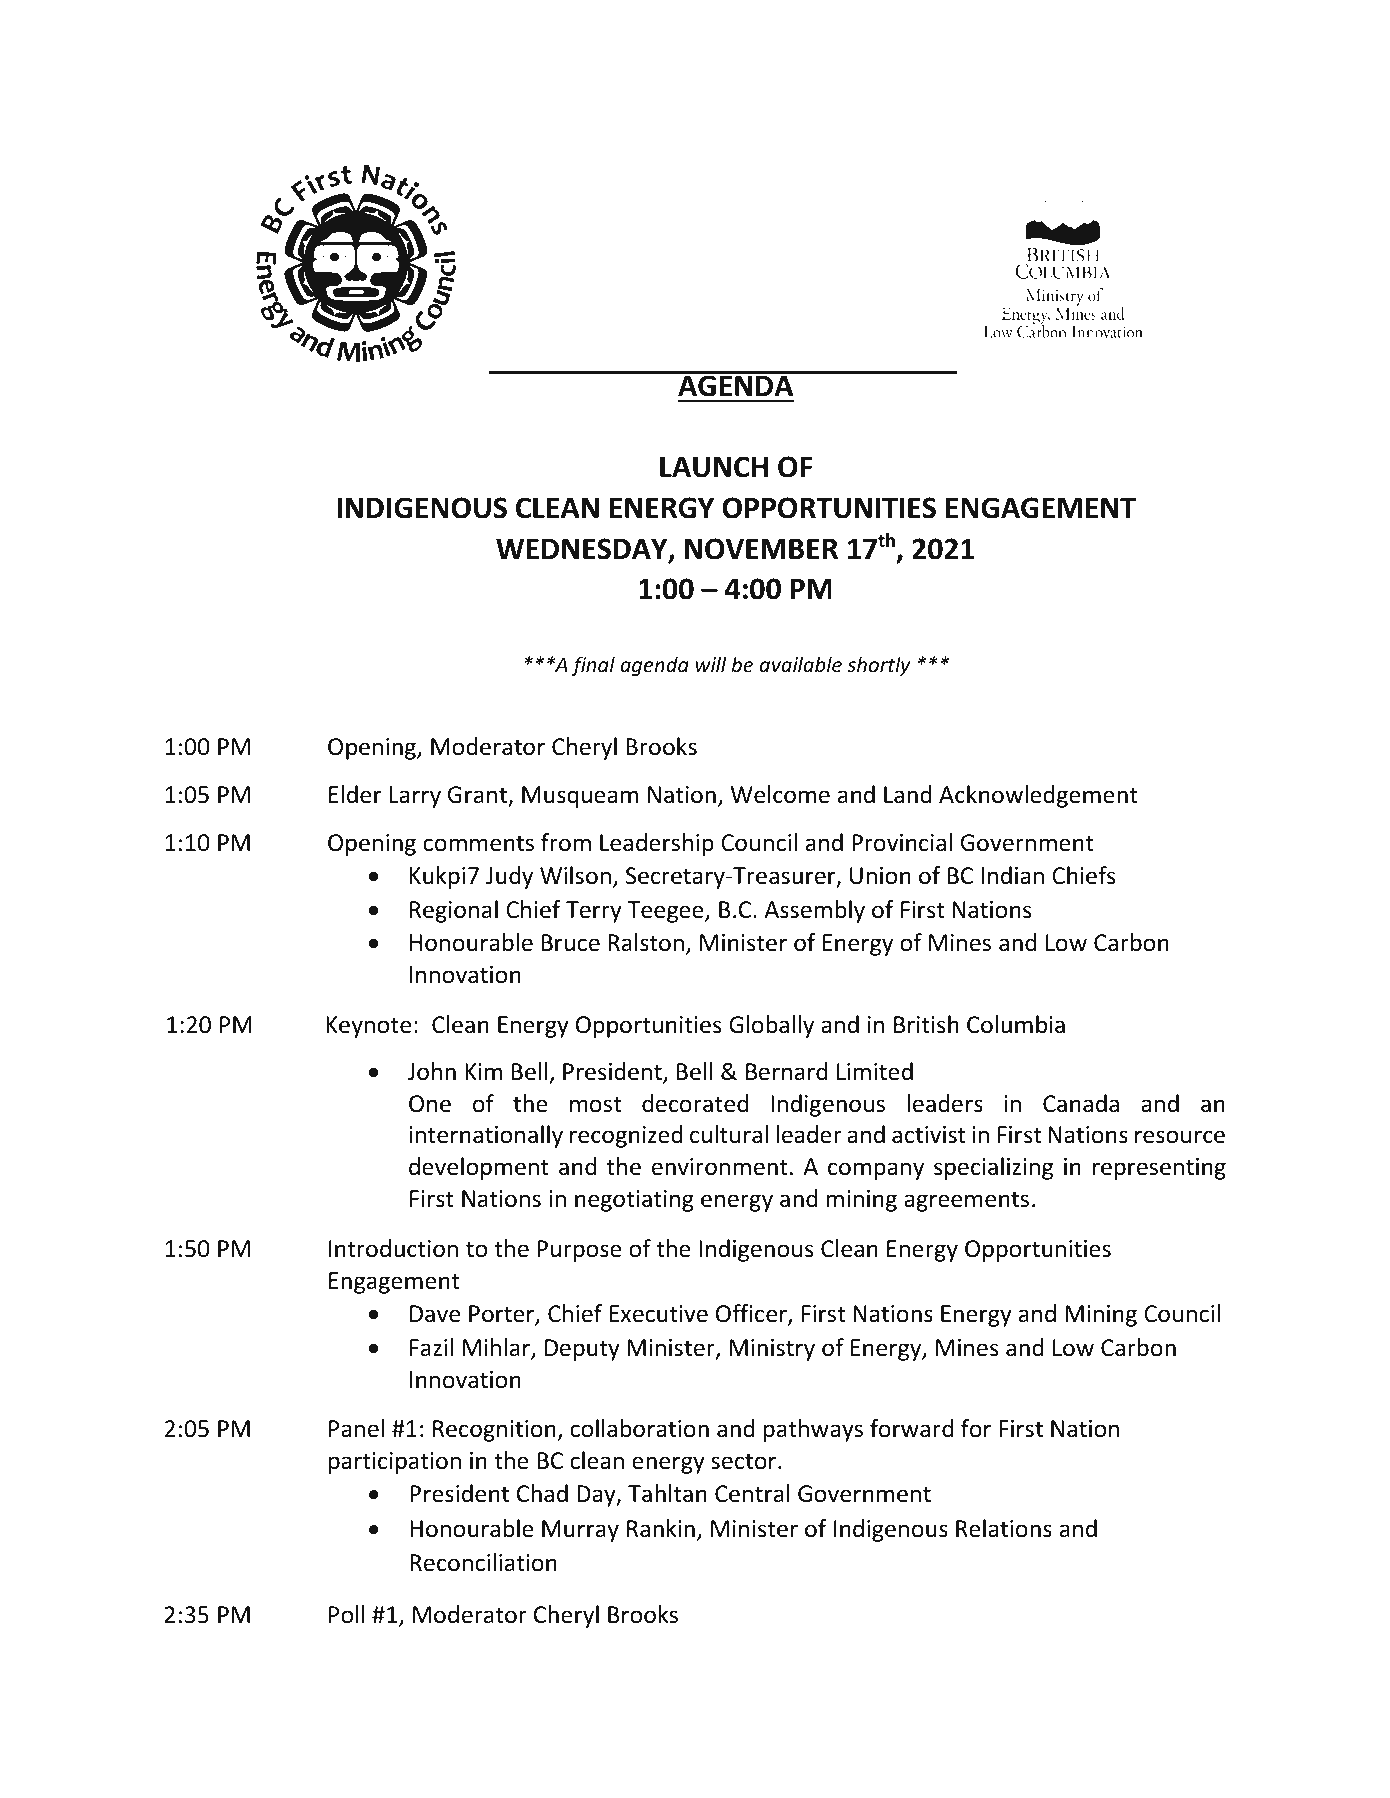  What do you see at coordinates (435, 1314) in the screenshot?
I see `Dave` at bounding box center [435, 1314].
